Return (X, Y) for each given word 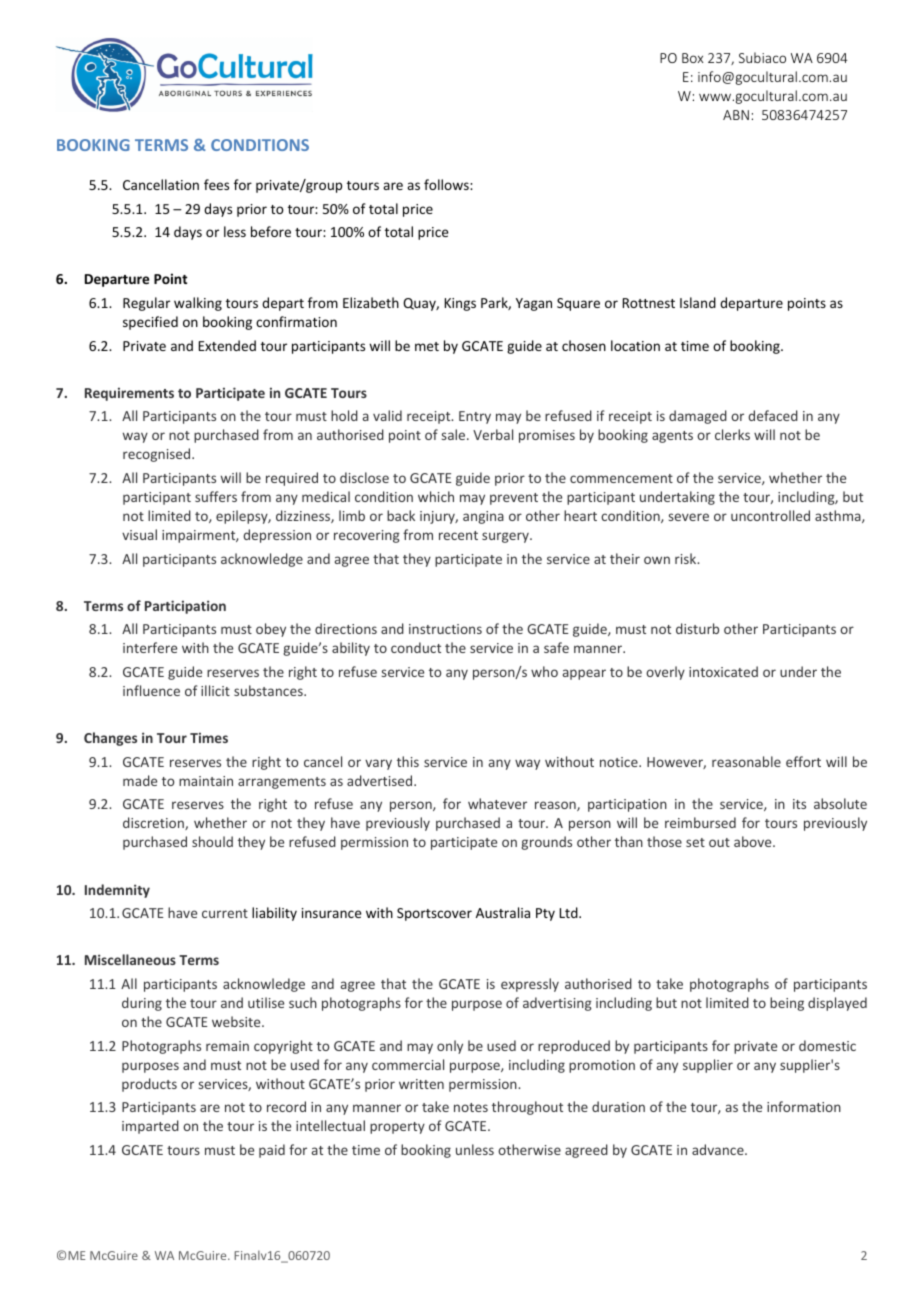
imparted (150, 1127)
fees (216, 184)
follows (447, 184)
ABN (736, 115)
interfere (150, 647)
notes (471, 1107)
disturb (697, 628)
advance (719, 1149)
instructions (445, 629)
